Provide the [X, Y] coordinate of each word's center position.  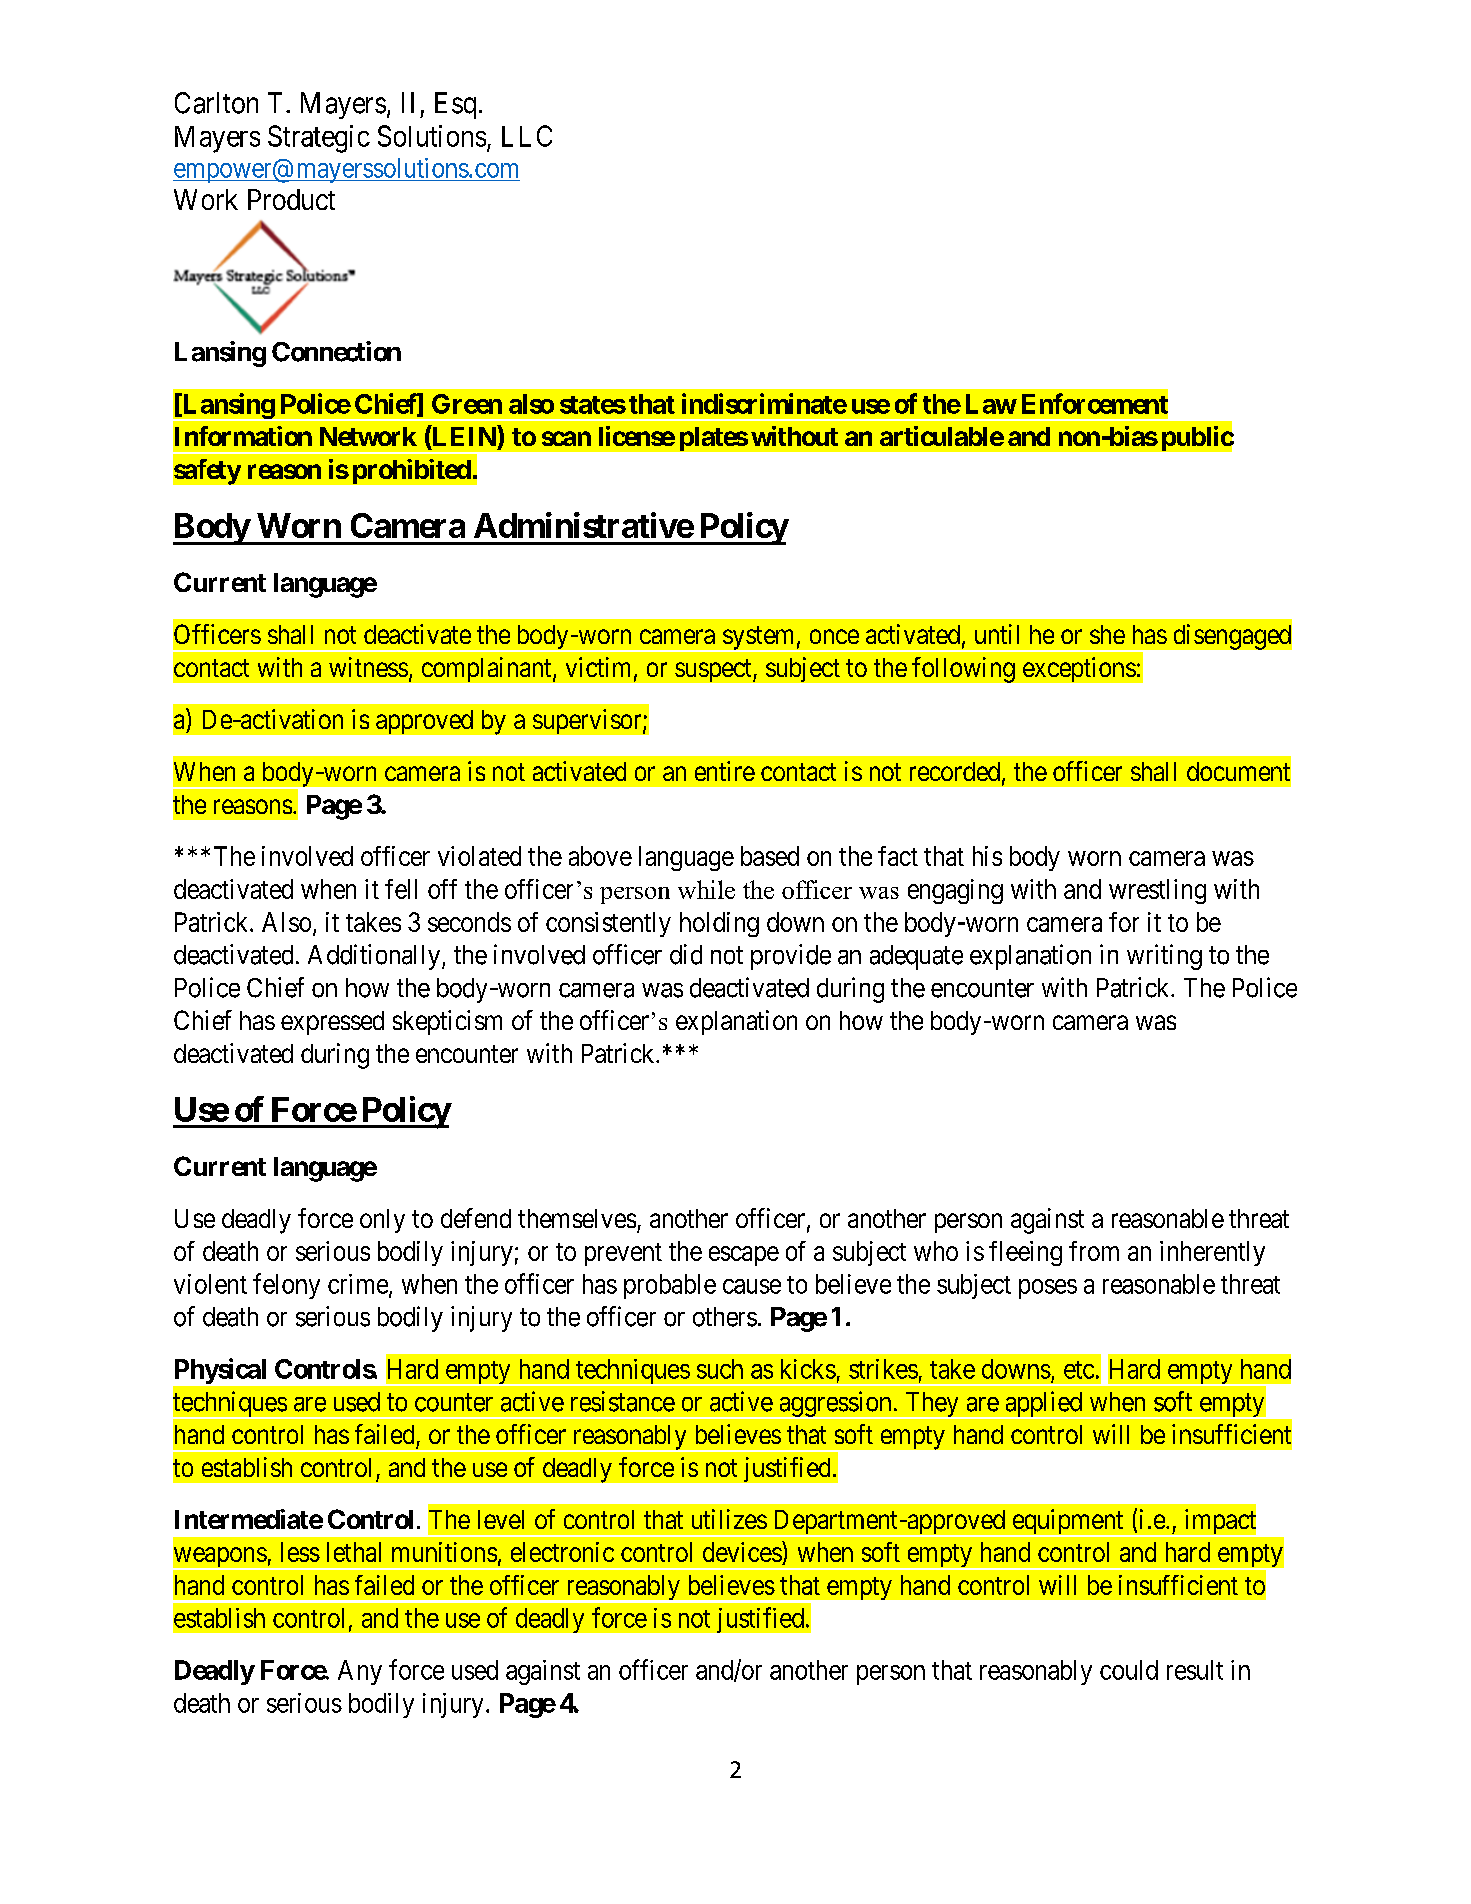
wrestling [1157, 891]
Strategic [319, 139]
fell [401, 889]
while [706, 889]
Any [360, 1672]
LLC [527, 136]
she [1107, 634]
